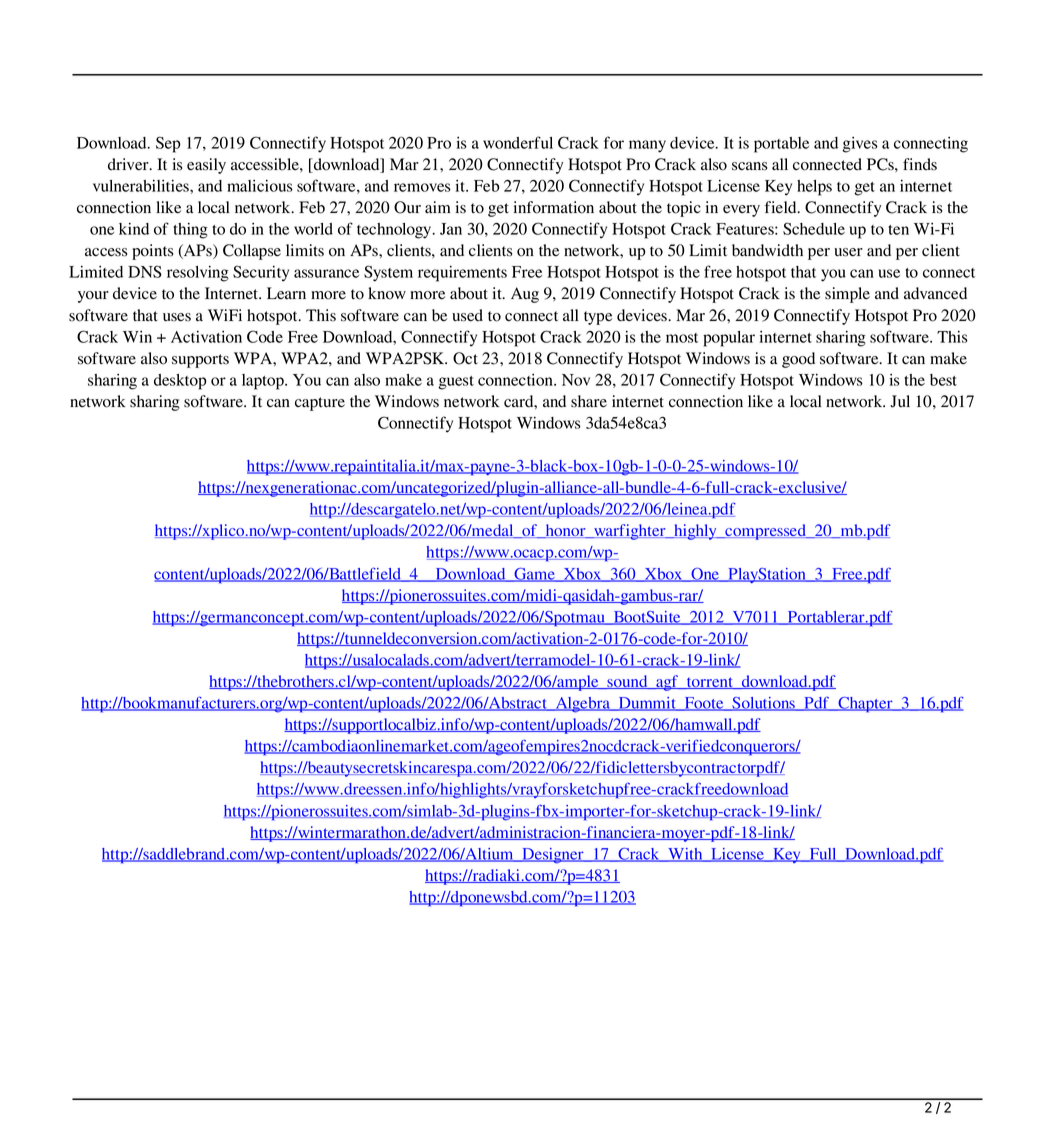  What do you see at coordinates (729, 339) in the page?
I see `popular` at bounding box center [729, 339].
